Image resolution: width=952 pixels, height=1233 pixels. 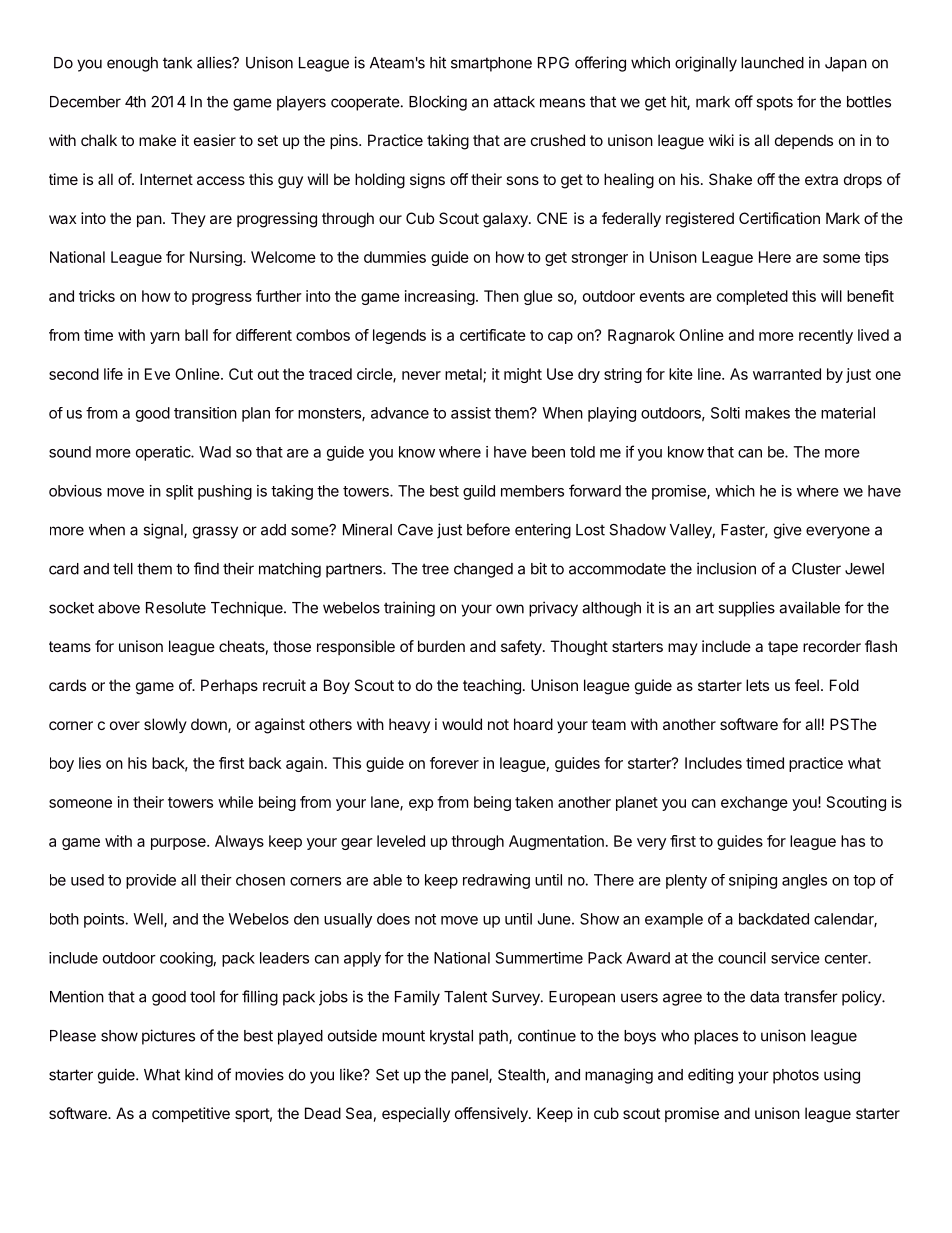 I want to click on transition, so click(x=205, y=413).
